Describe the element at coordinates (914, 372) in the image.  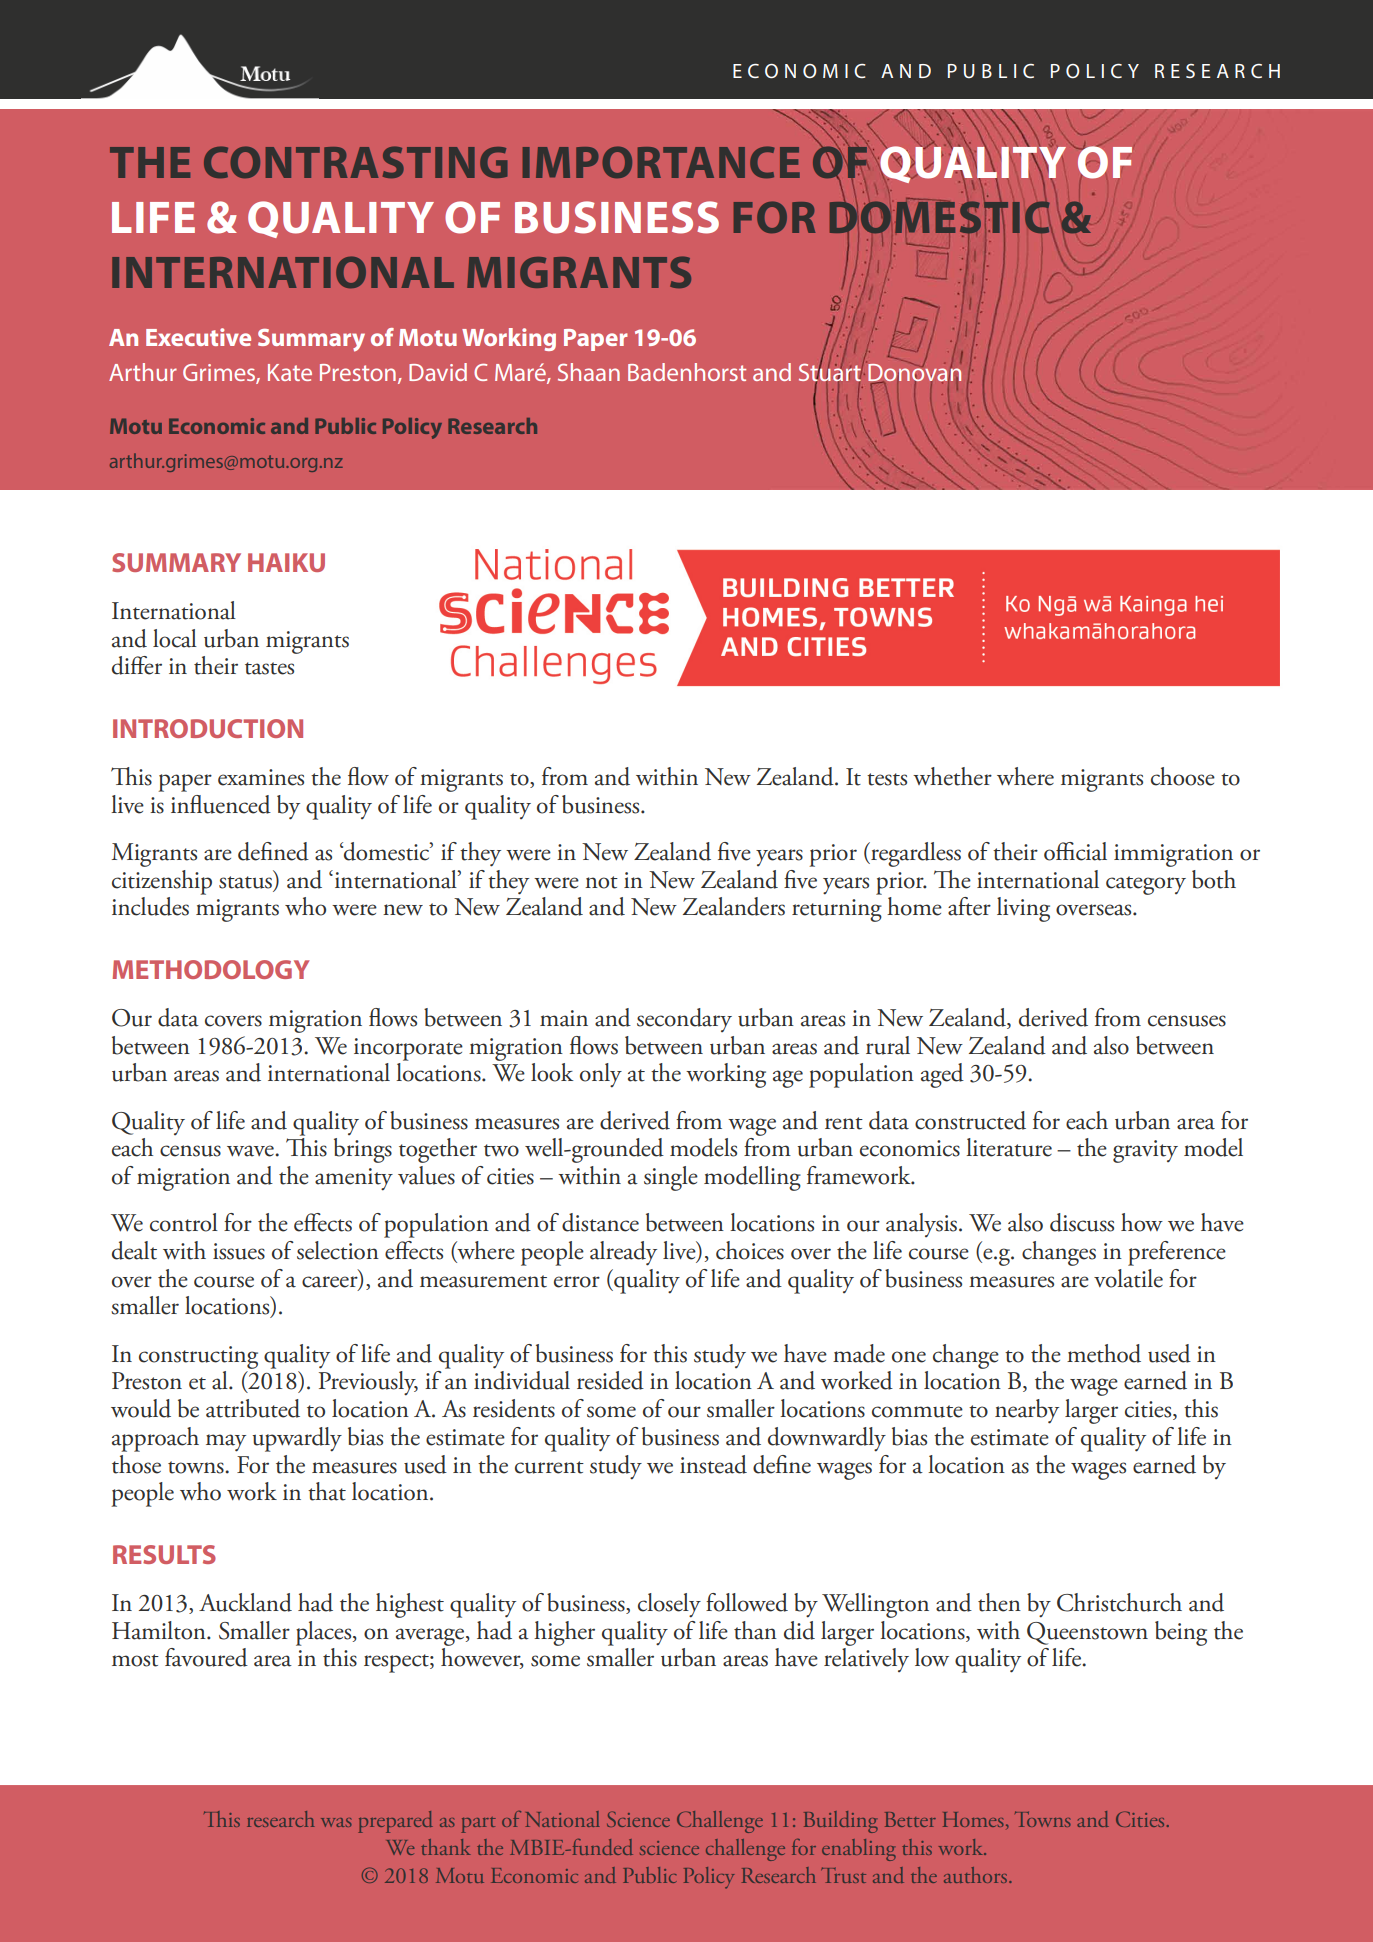
I see `Donovan` at that location.
